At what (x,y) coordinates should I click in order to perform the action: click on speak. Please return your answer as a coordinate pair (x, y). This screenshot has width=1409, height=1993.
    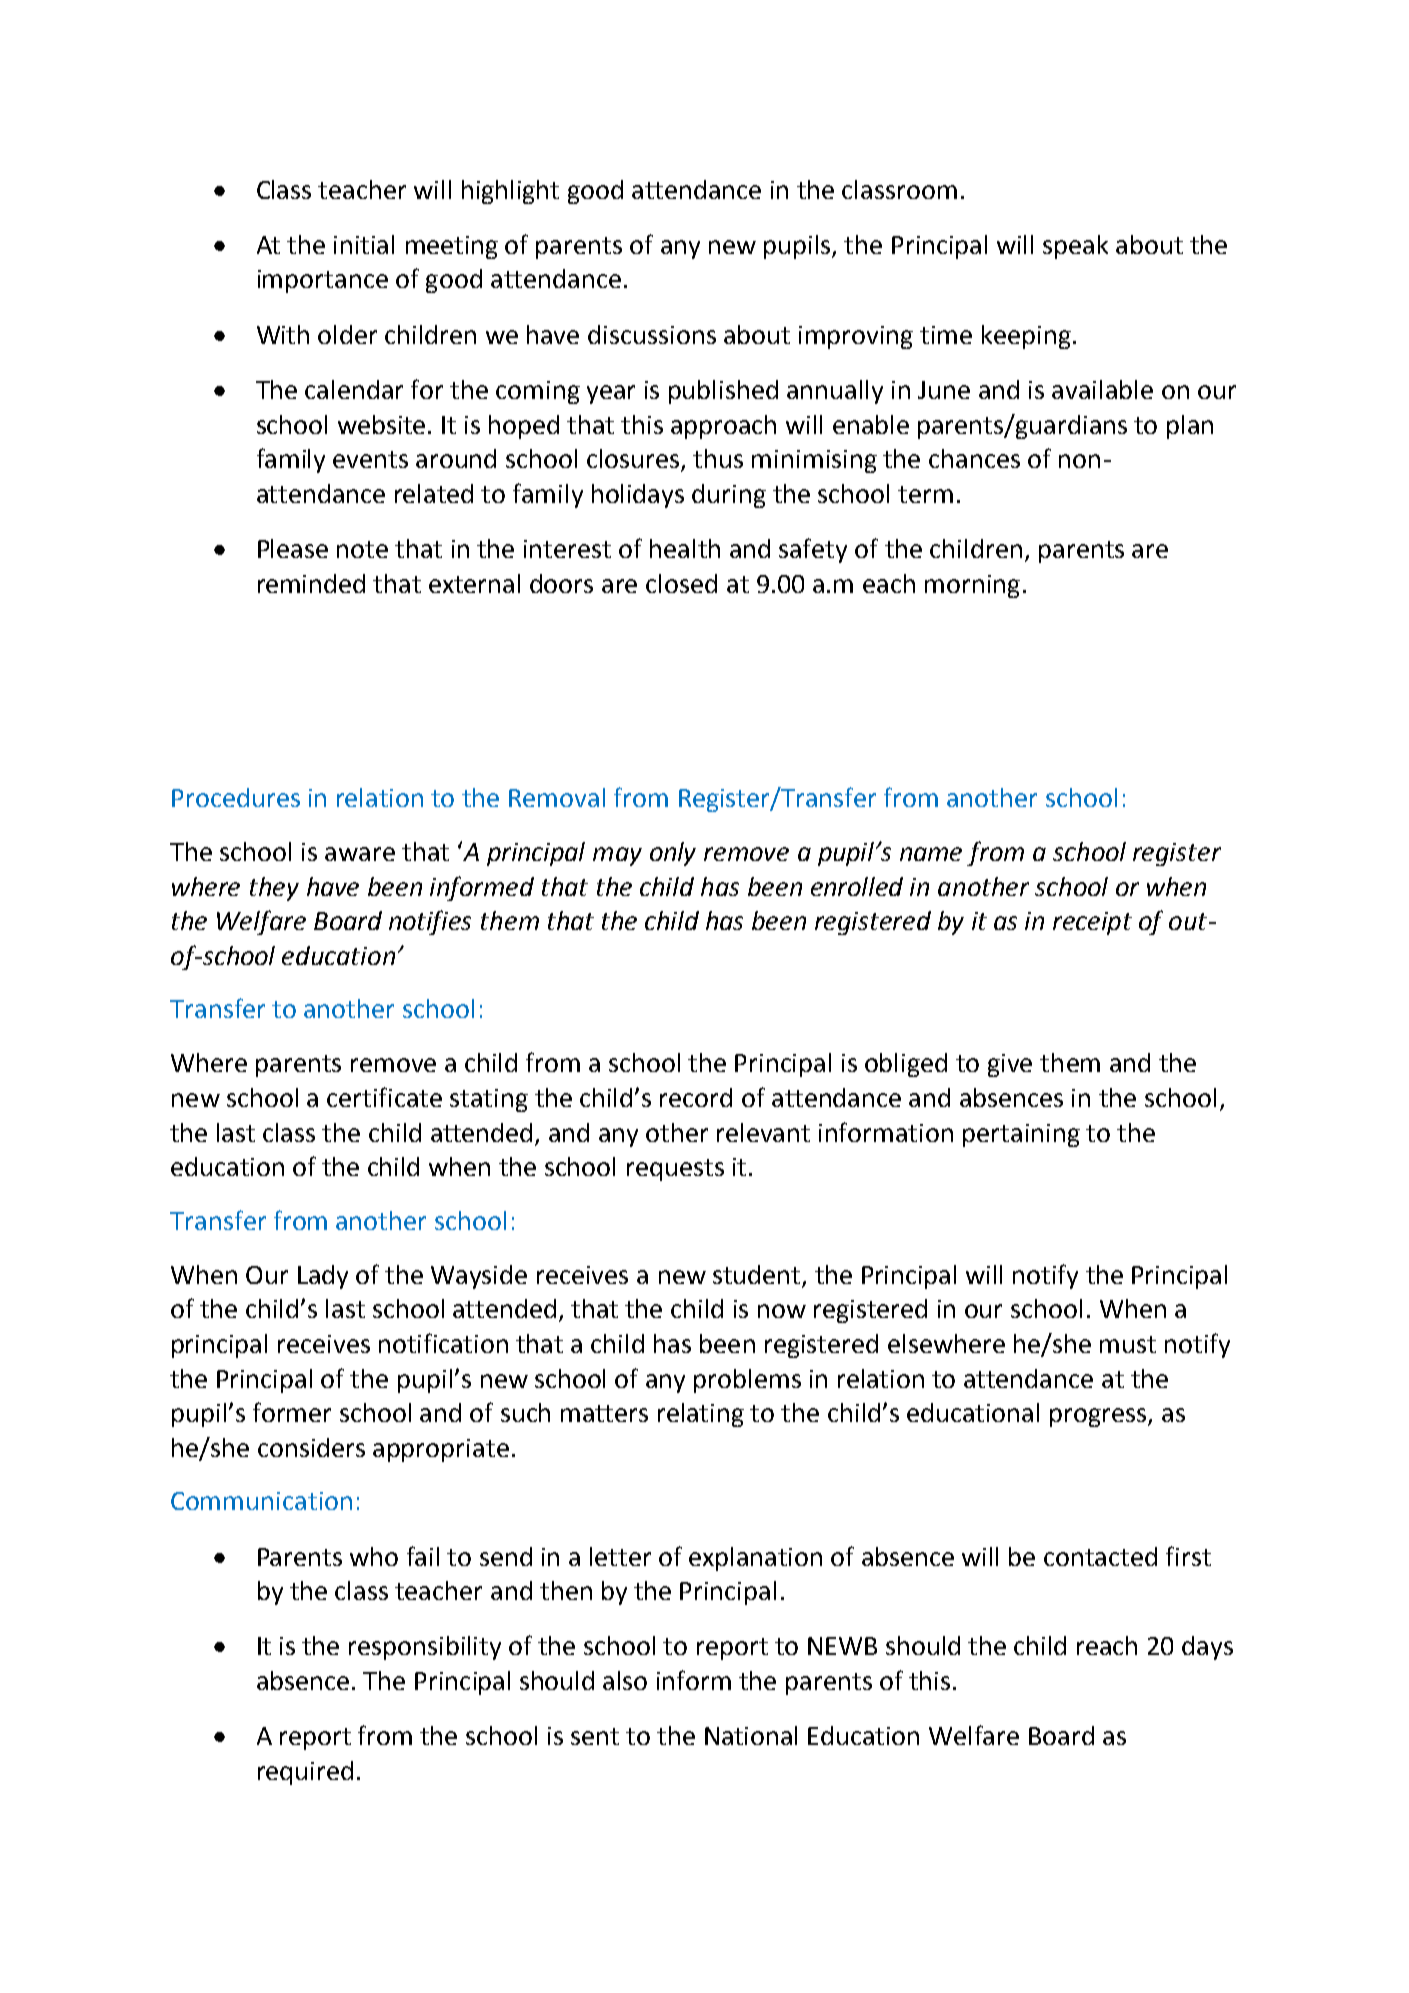
    Looking at the image, I should click on (1075, 247).
